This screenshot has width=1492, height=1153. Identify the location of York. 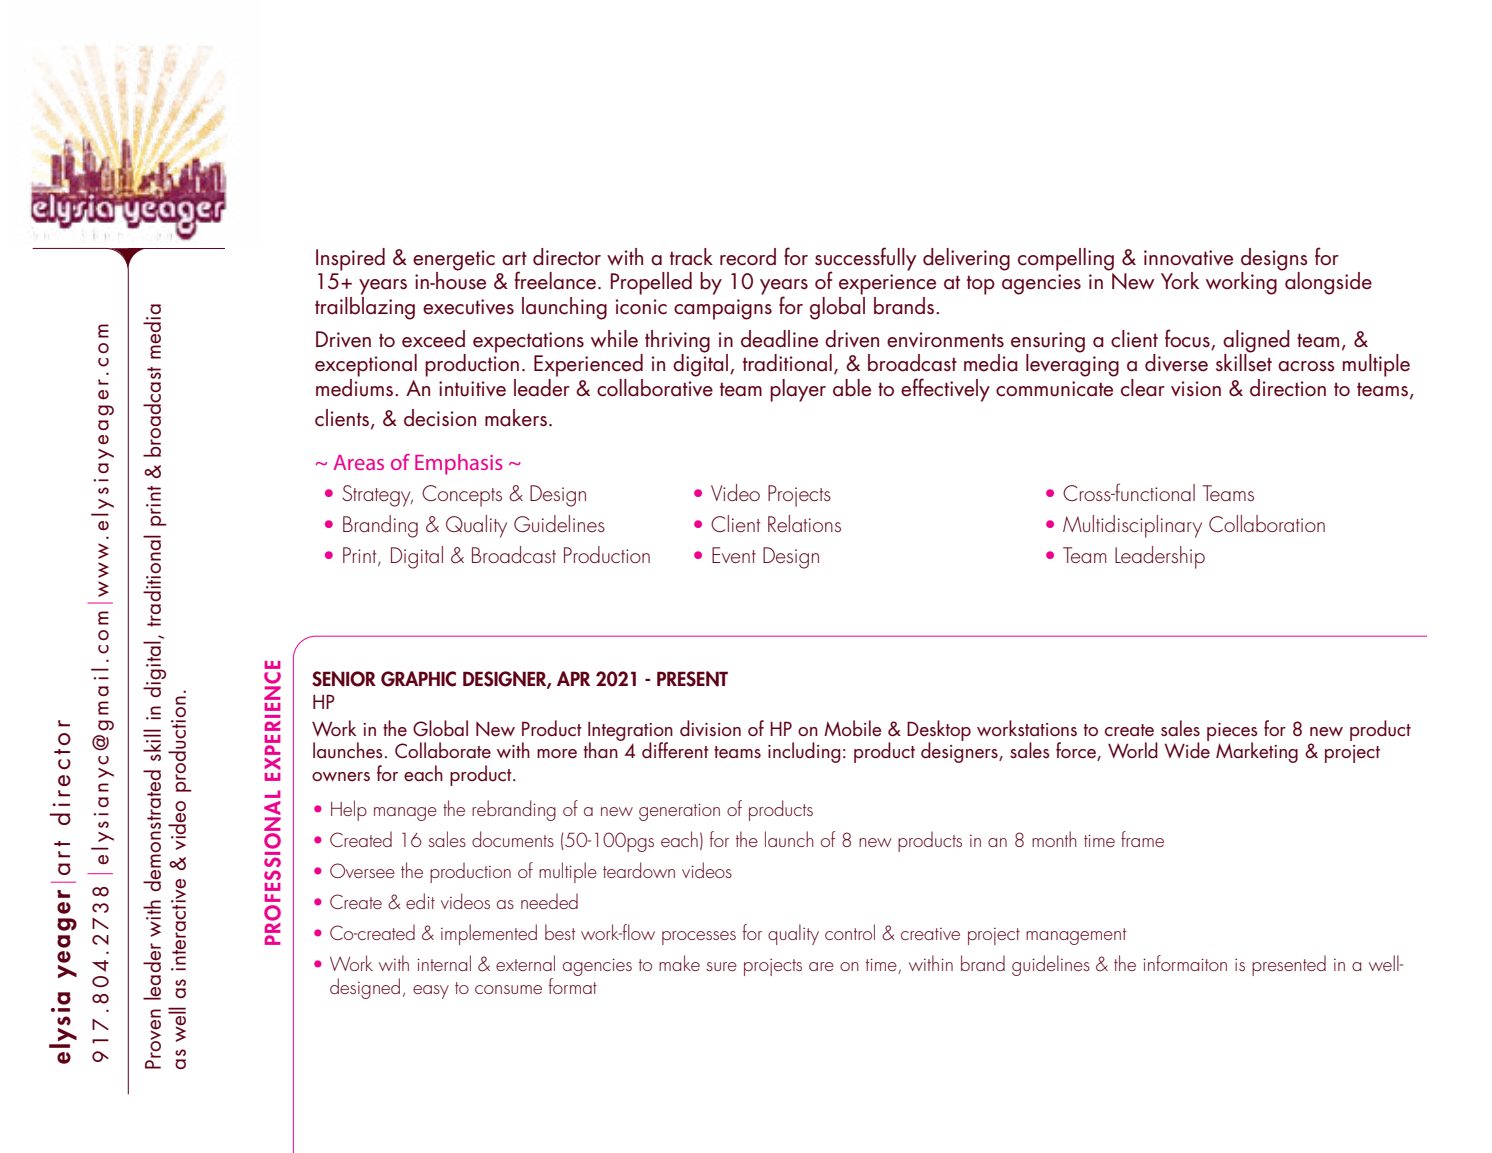
(1180, 280).
